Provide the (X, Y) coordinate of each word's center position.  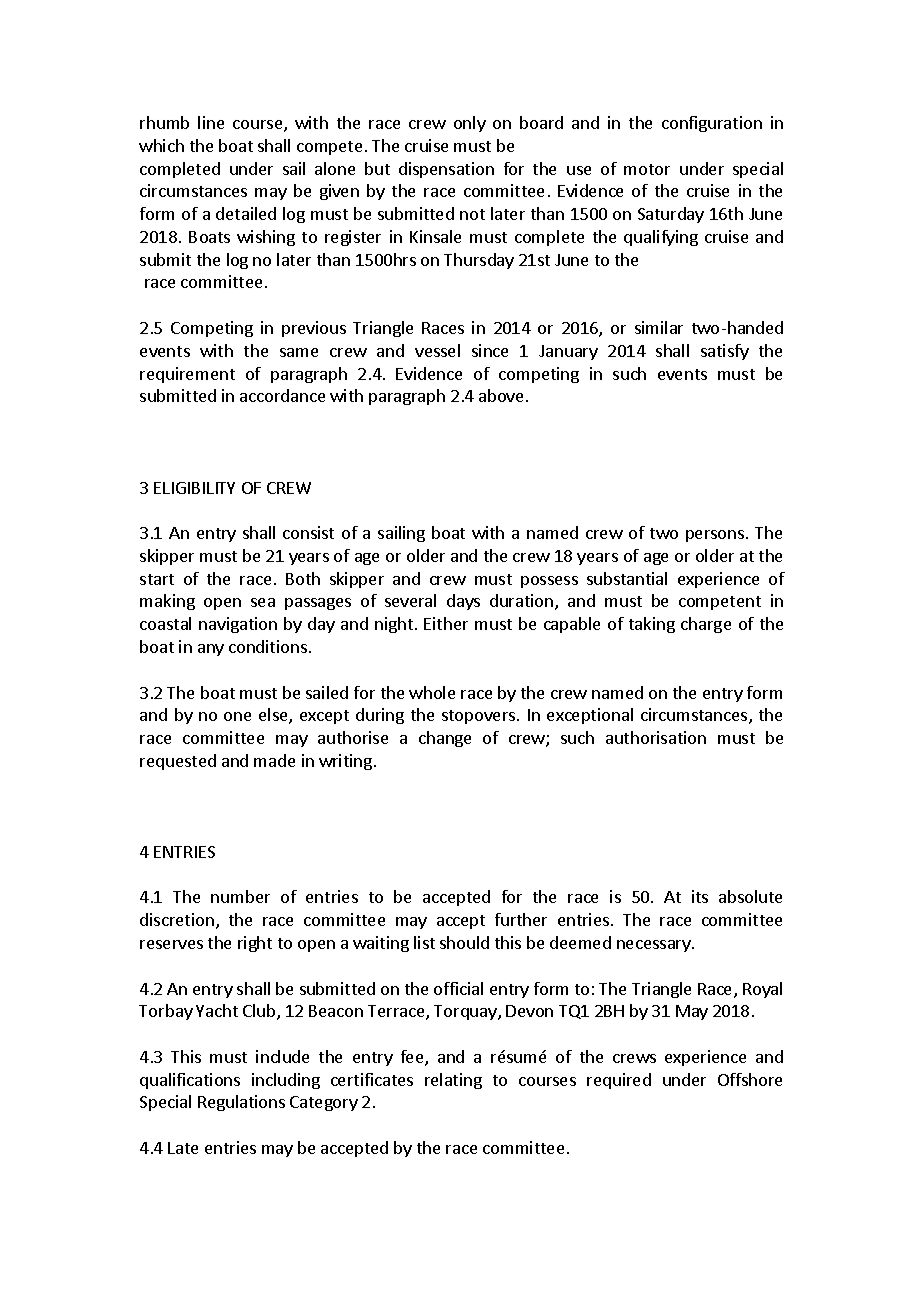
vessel (437, 350)
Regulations (241, 1103)
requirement (187, 375)
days (463, 602)
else (274, 716)
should (464, 942)
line (211, 122)
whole (432, 692)
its (700, 896)
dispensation (446, 170)
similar (659, 327)
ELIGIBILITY (194, 488)
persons (716, 536)
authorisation (656, 737)
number (240, 896)
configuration (712, 124)
